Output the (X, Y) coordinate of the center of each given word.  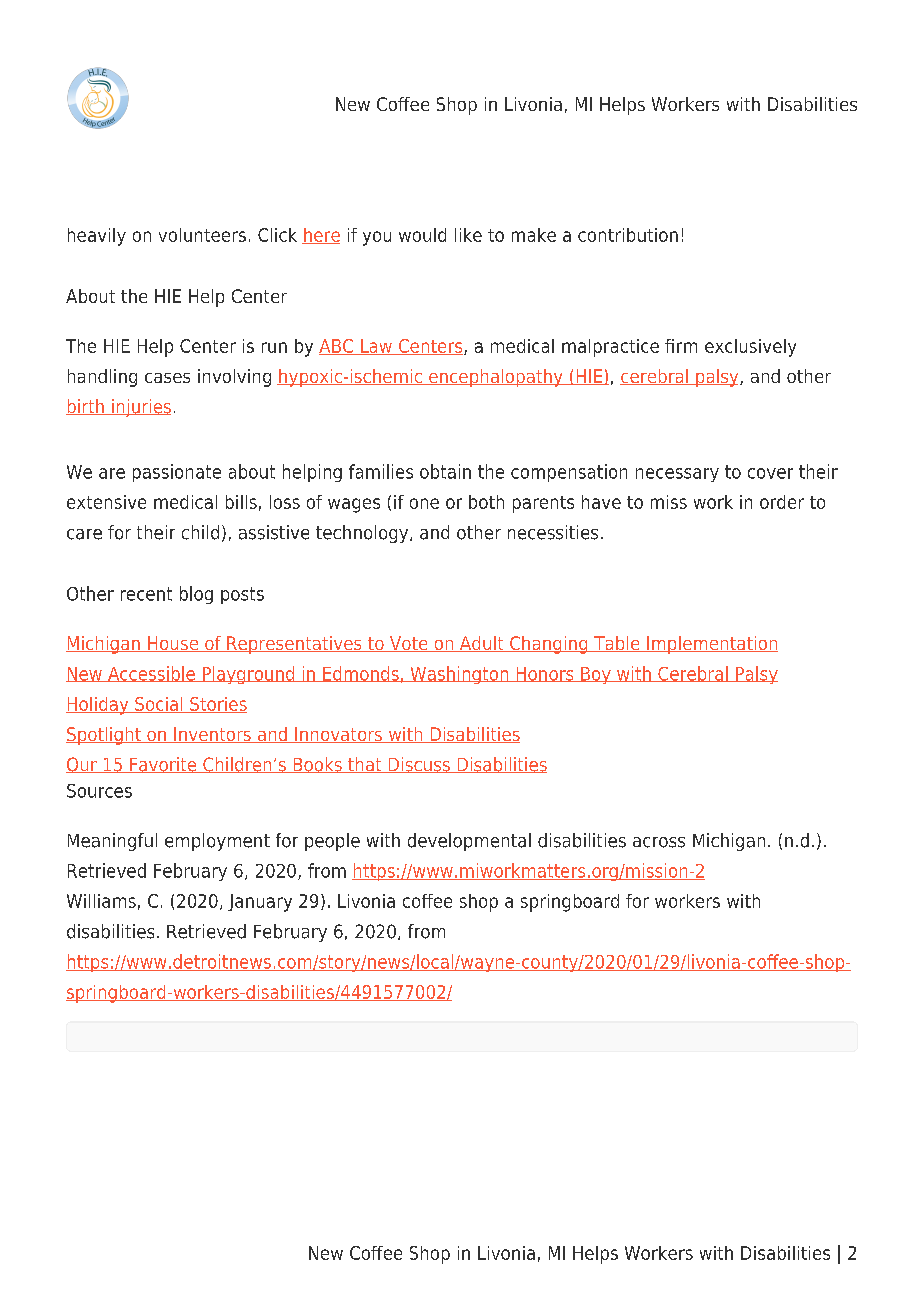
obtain (445, 471)
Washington (459, 675)
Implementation (711, 645)
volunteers (202, 235)
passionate (177, 473)
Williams (101, 901)
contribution (628, 235)
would (422, 235)
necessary (677, 475)
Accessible (151, 674)
